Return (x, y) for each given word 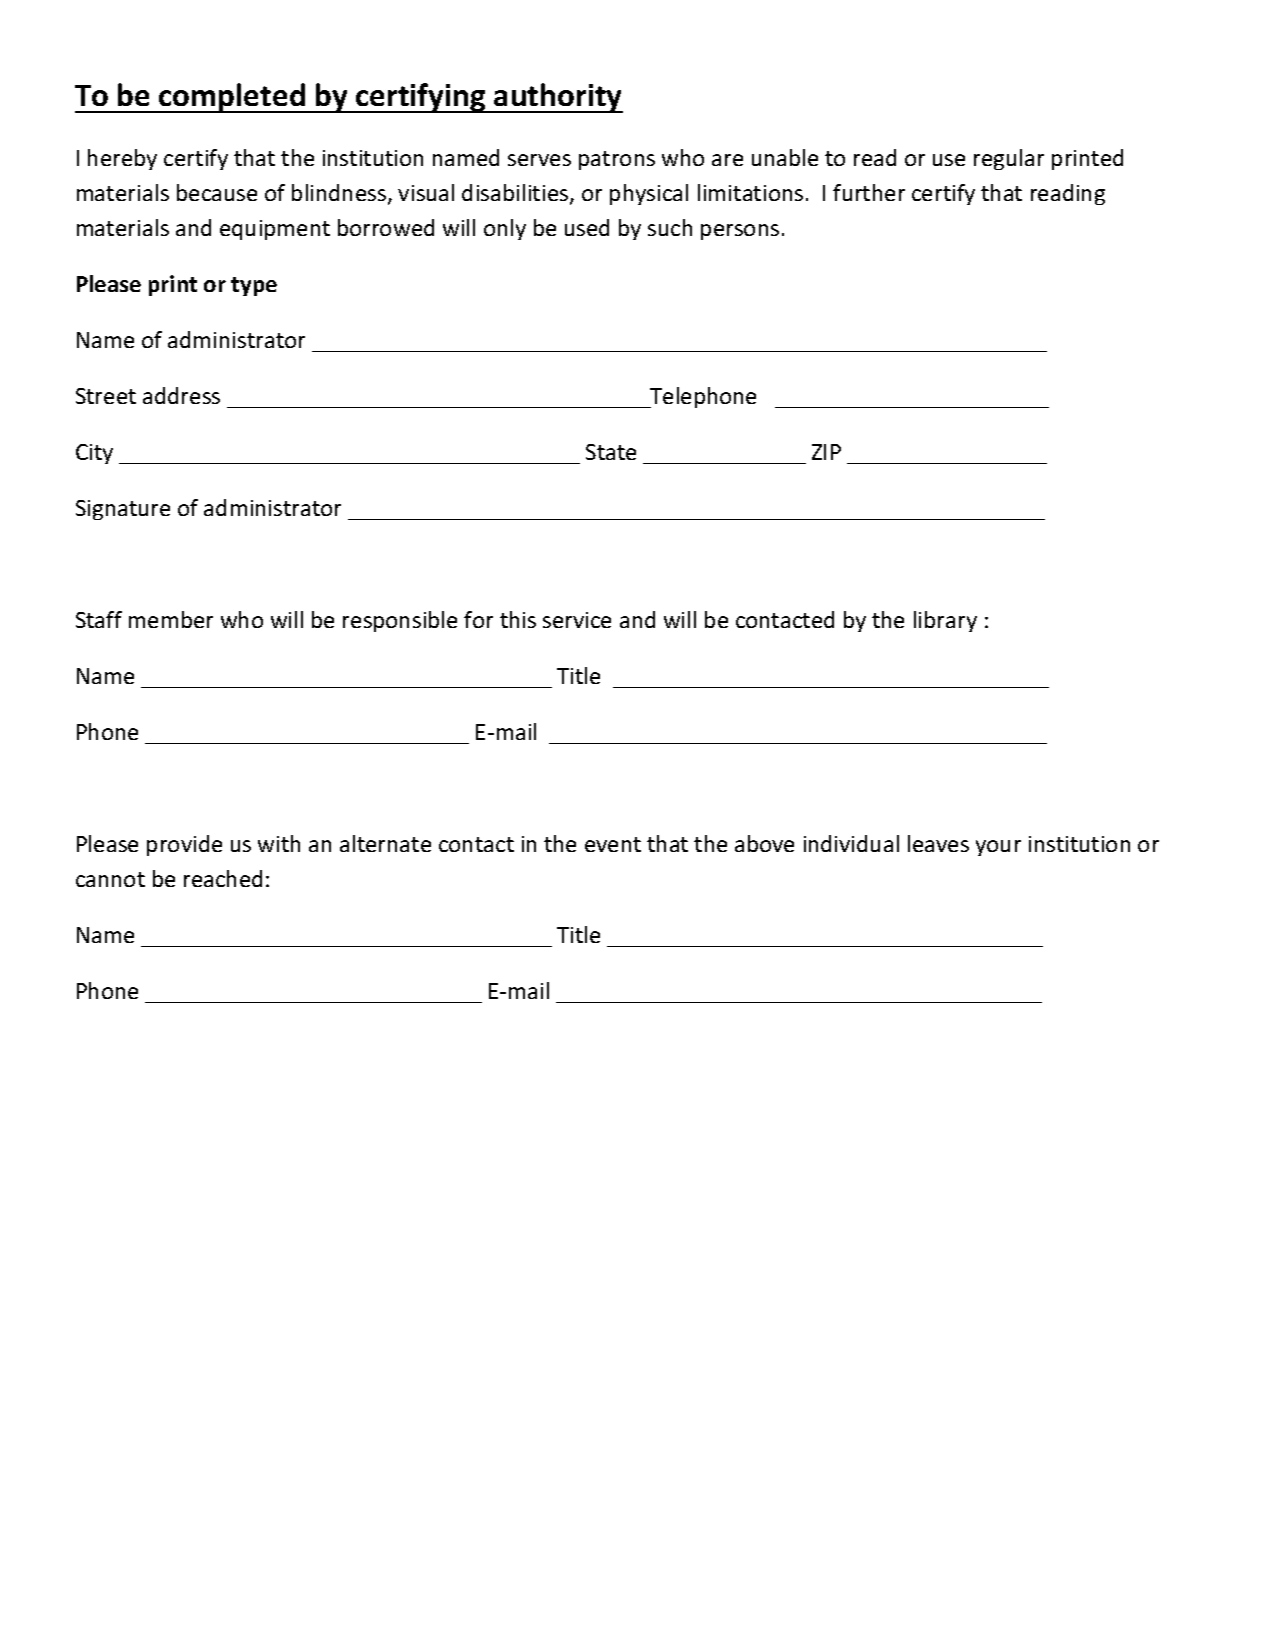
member (171, 619)
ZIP (826, 452)
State (611, 452)
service (577, 620)
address (181, 395)
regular (1009, 159)
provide (184, 845)
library (945, 621)
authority (557, 98)
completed (232, 98)
